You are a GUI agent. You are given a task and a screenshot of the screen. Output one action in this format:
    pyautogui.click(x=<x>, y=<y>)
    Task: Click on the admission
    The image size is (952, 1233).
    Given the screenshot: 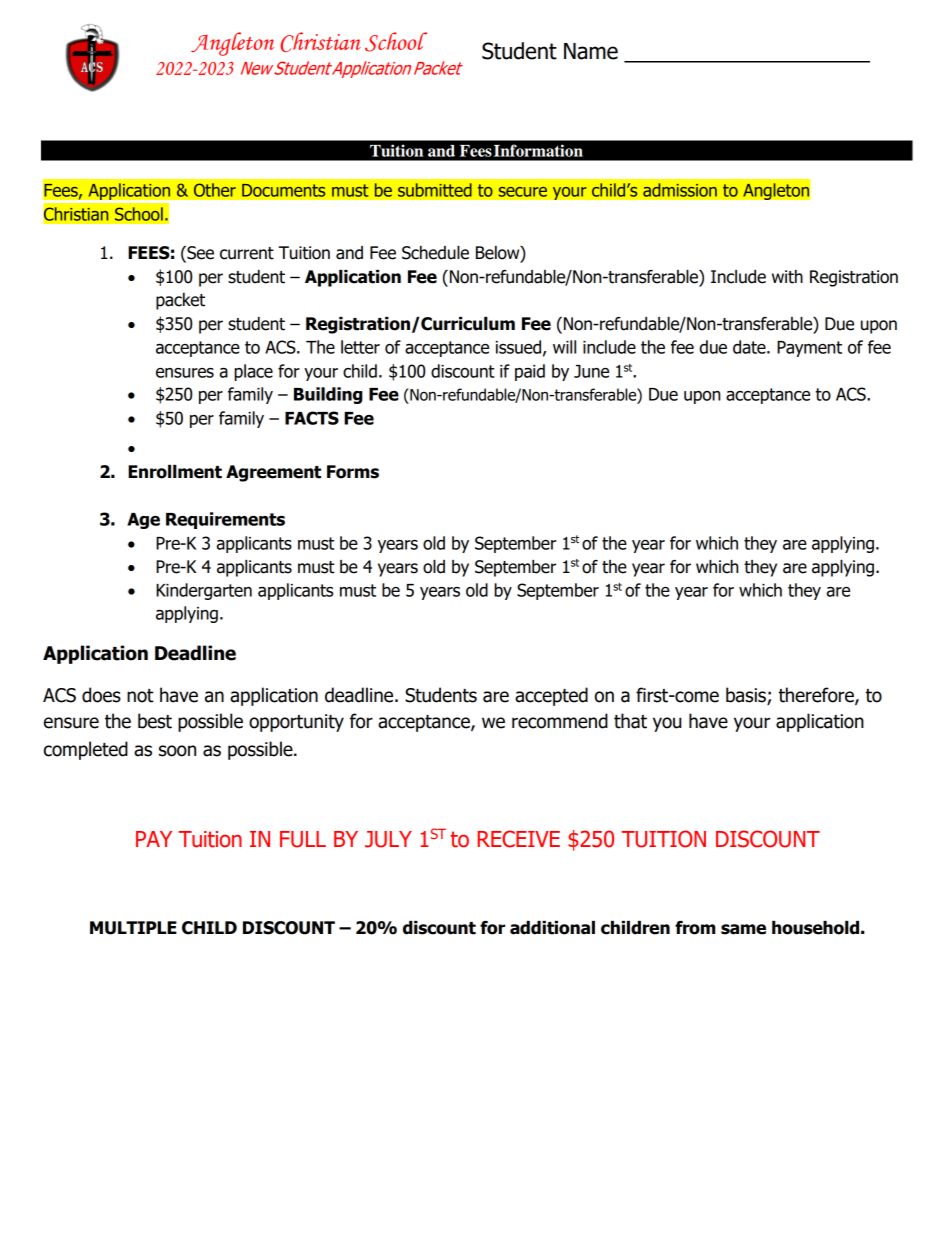 What is the action you would take?
    pyautogui.click(x=680, y=190)
